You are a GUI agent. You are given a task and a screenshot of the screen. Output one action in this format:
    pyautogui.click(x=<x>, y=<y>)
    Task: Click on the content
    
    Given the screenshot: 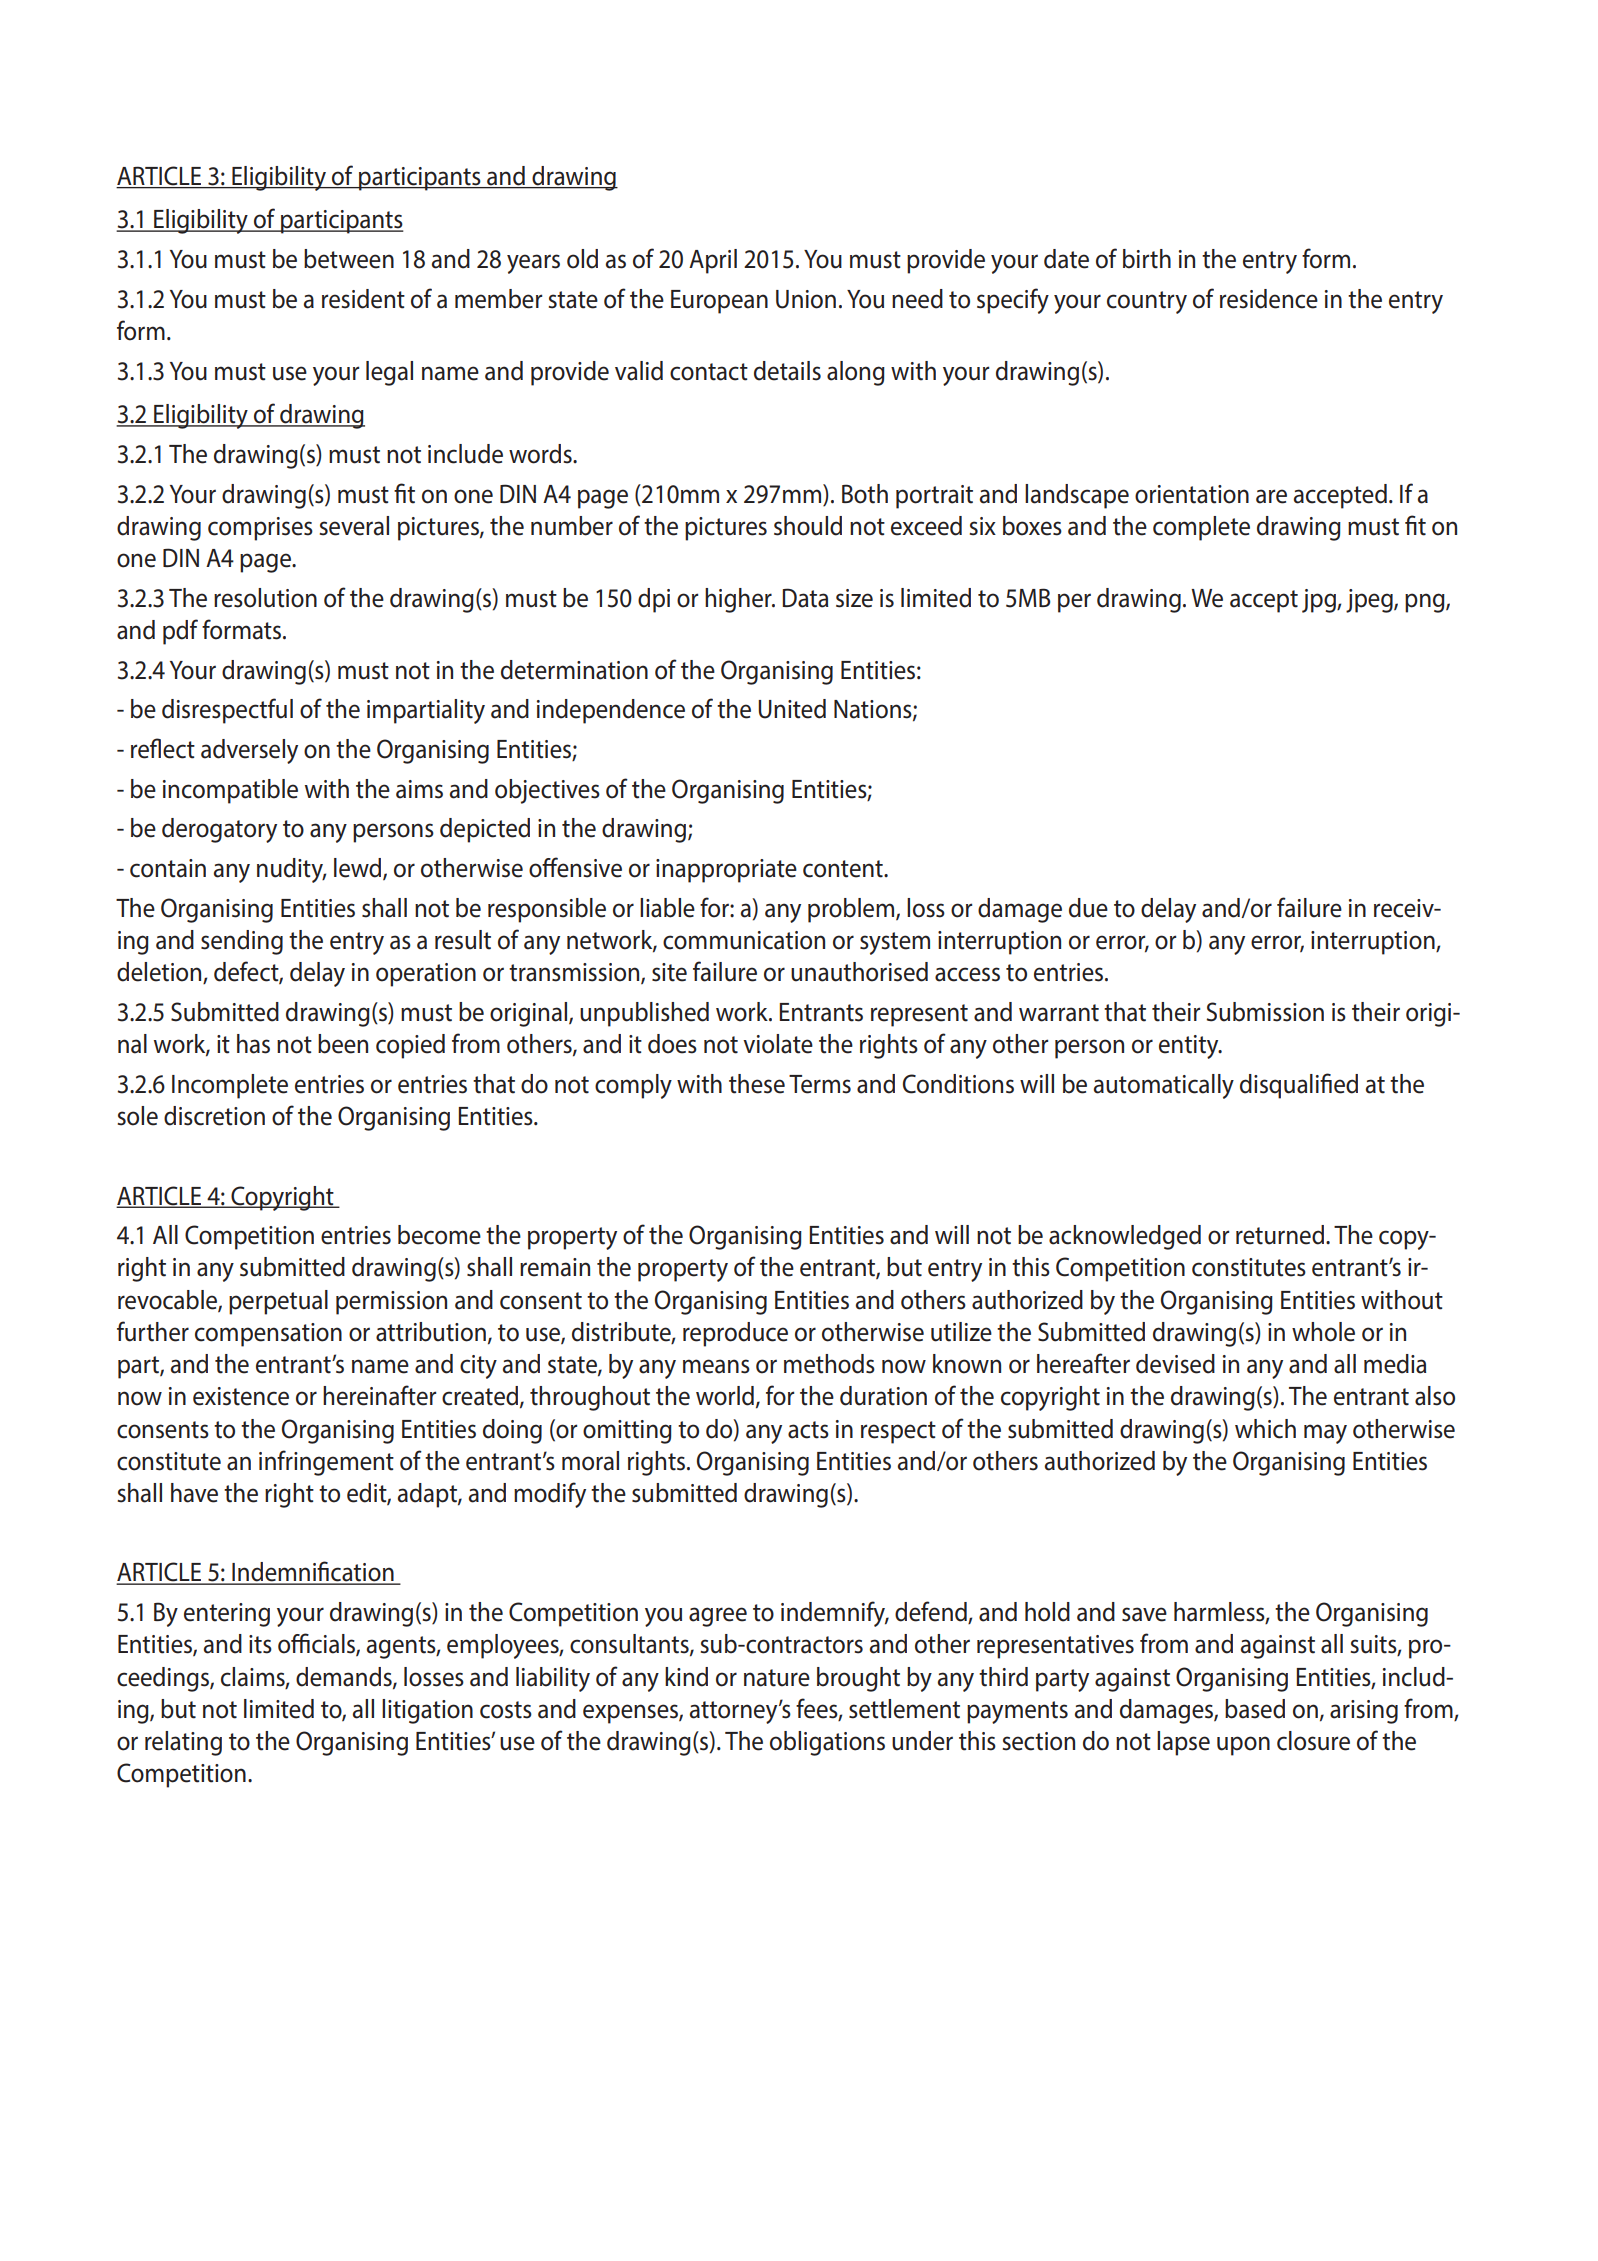 What is the action you would take?
    pyautogui.click(x=844, y=869)
